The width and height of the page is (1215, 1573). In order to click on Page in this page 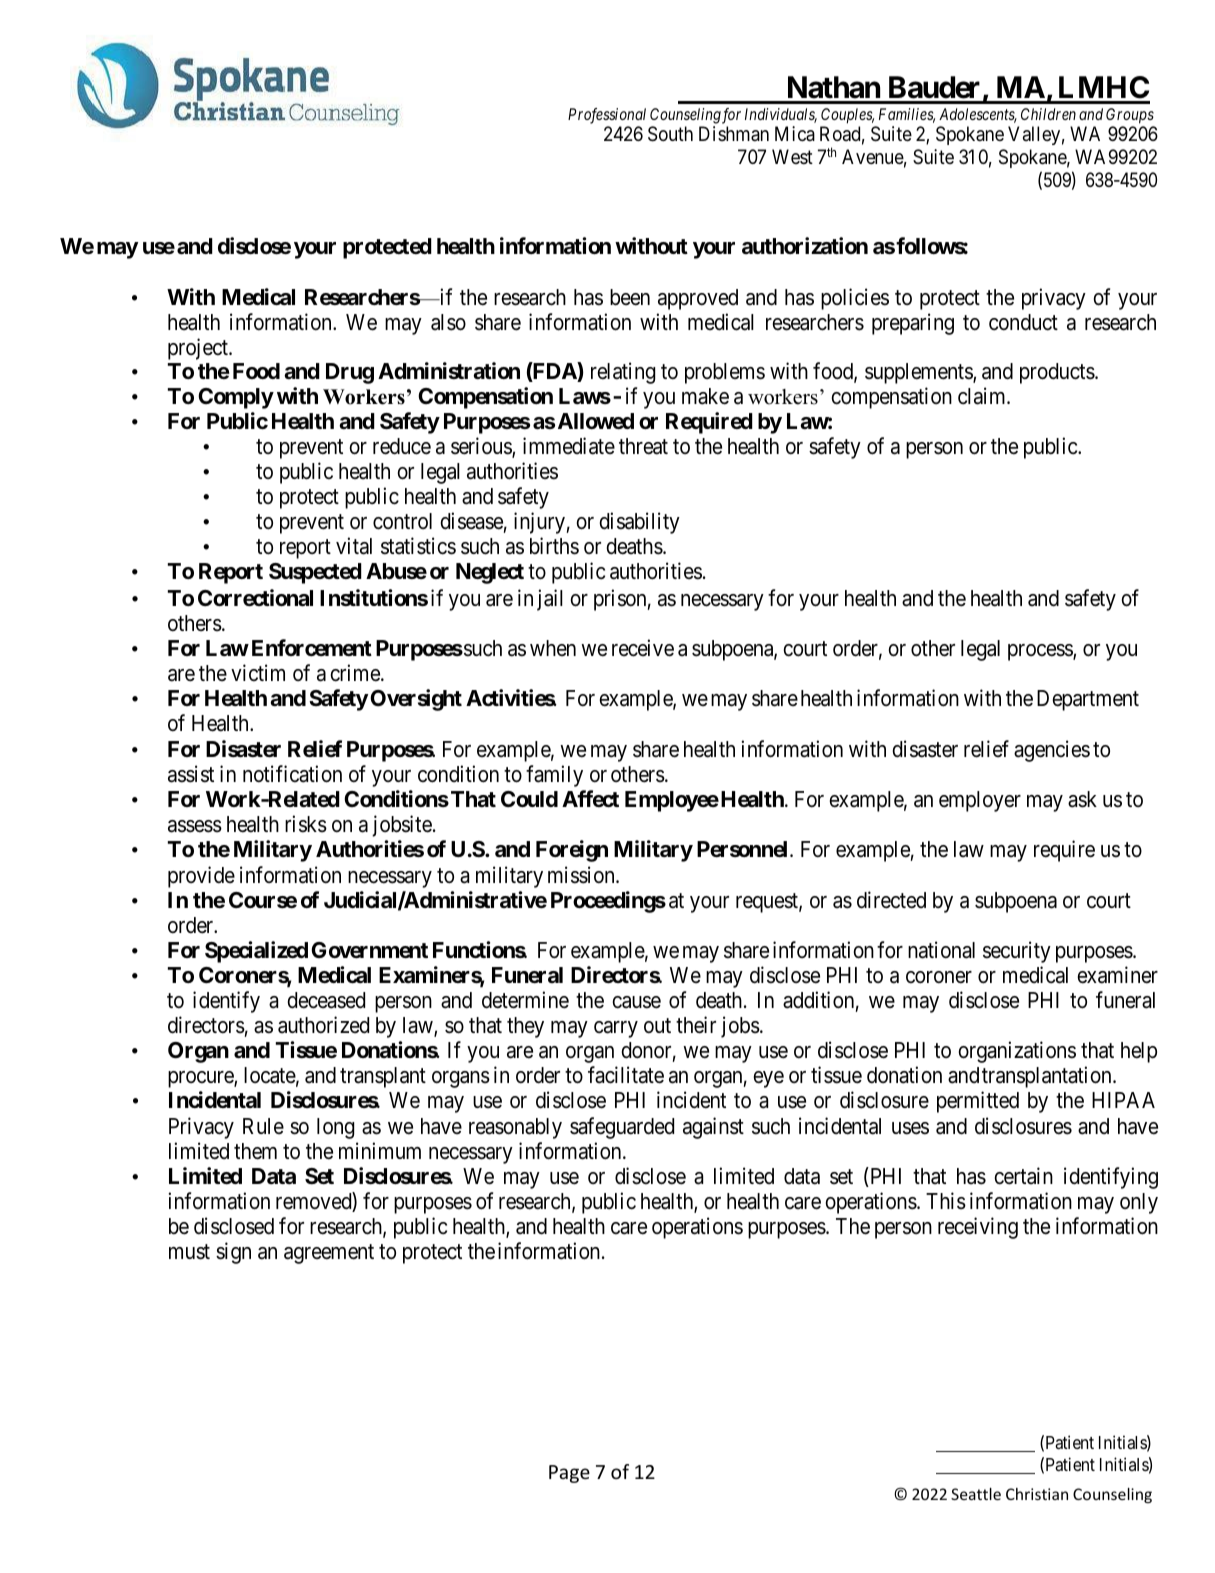, I will do `click(569, 1474)`.
